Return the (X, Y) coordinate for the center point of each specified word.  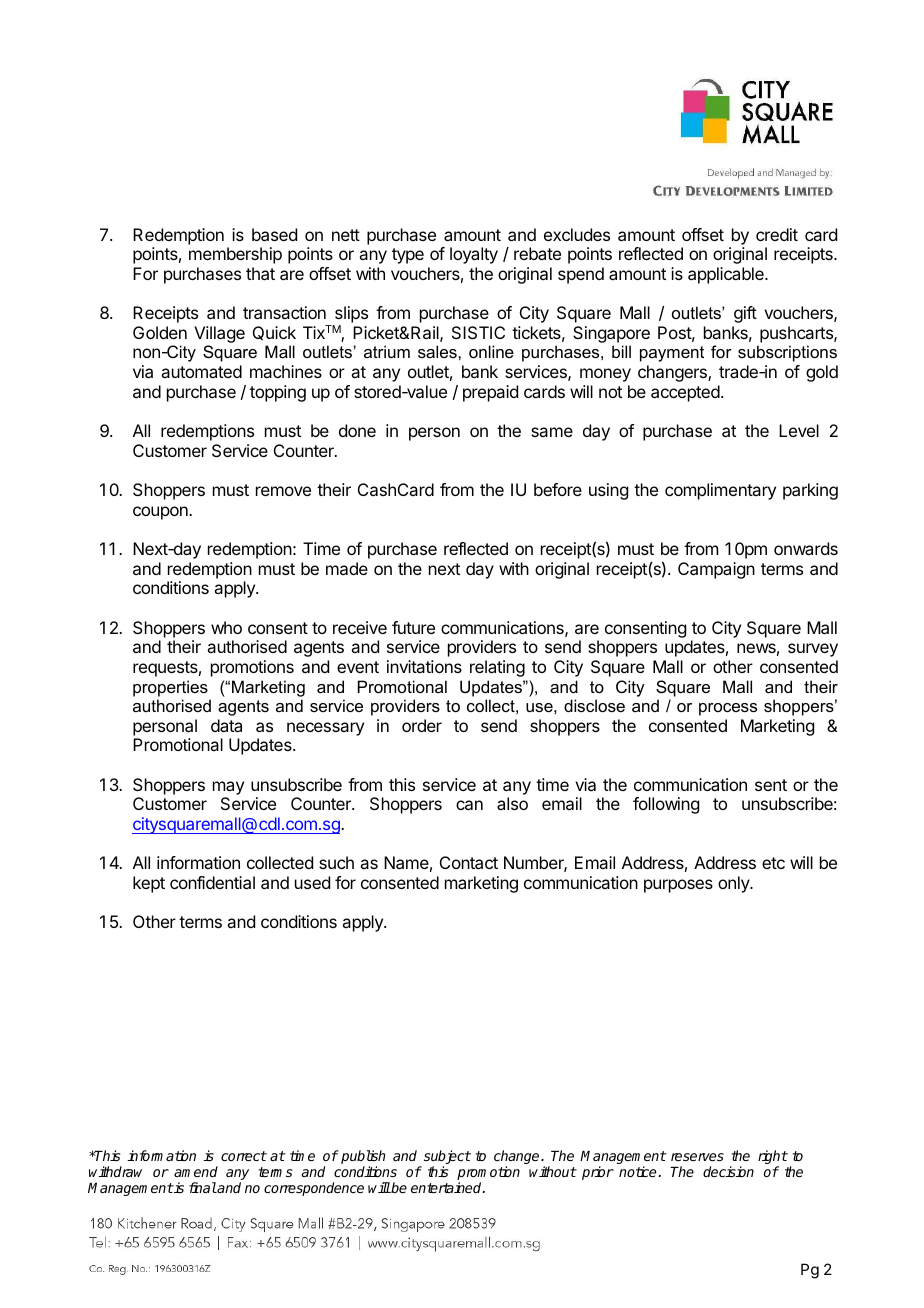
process (728, 709)
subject (447, 1158)
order (422, 725)
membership (235, 255)
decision (728, 1171)
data (226, 725)
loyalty (474, 255)
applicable (727, 275)
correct (244, 1156)
